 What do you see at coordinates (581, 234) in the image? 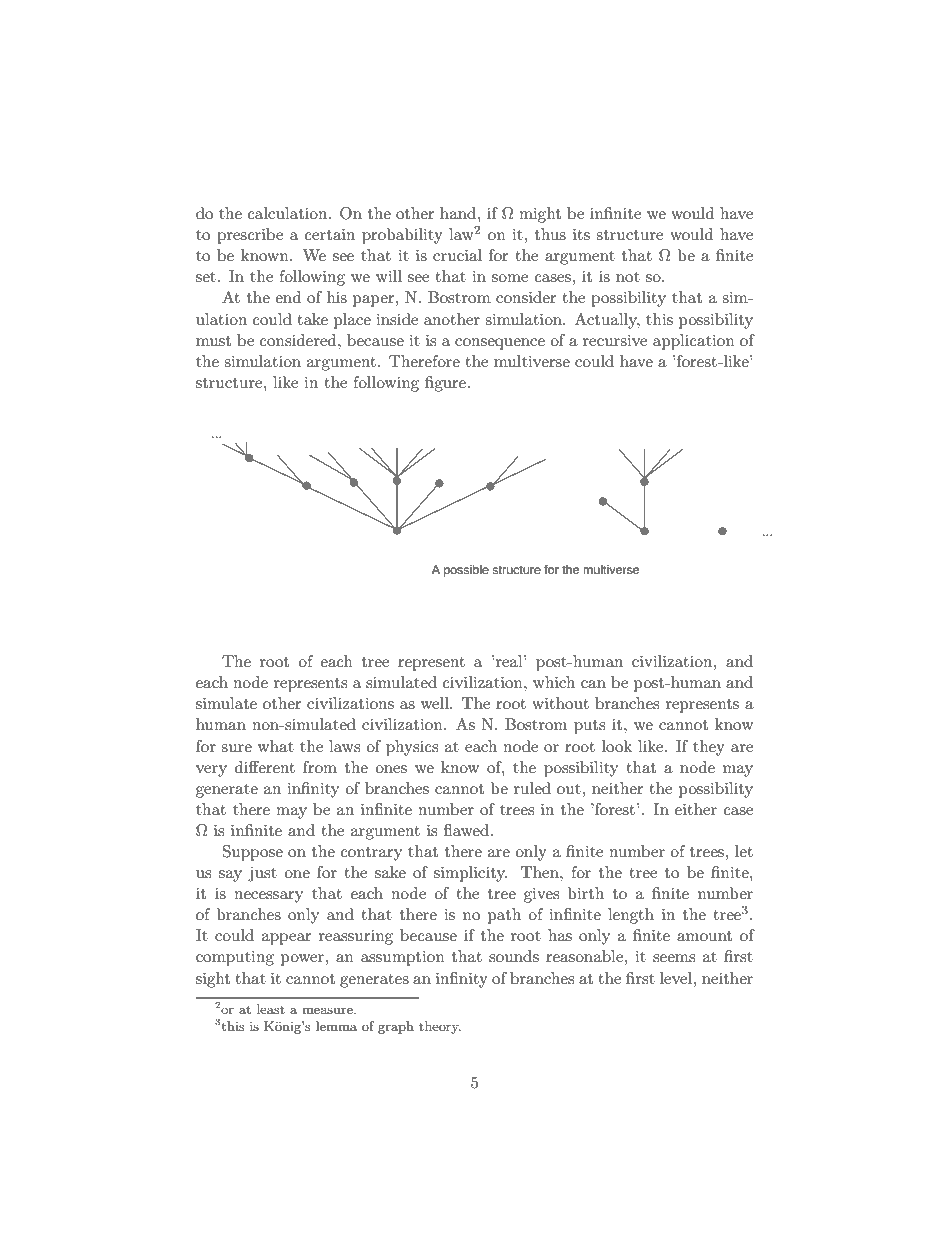
I see `its` at bounding box center [581, 234].
